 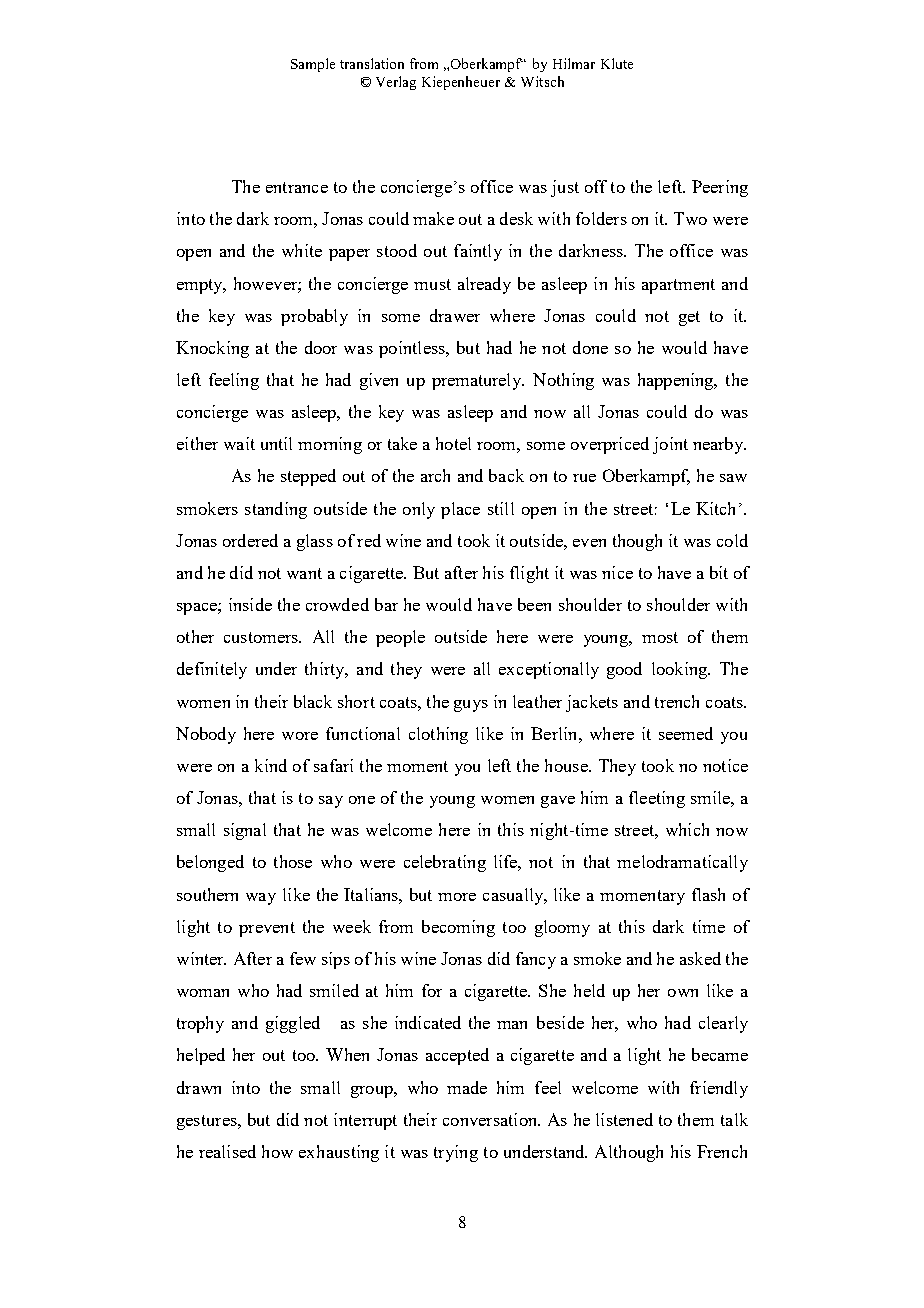 I want to click on most, so click(x=660, y=637).
